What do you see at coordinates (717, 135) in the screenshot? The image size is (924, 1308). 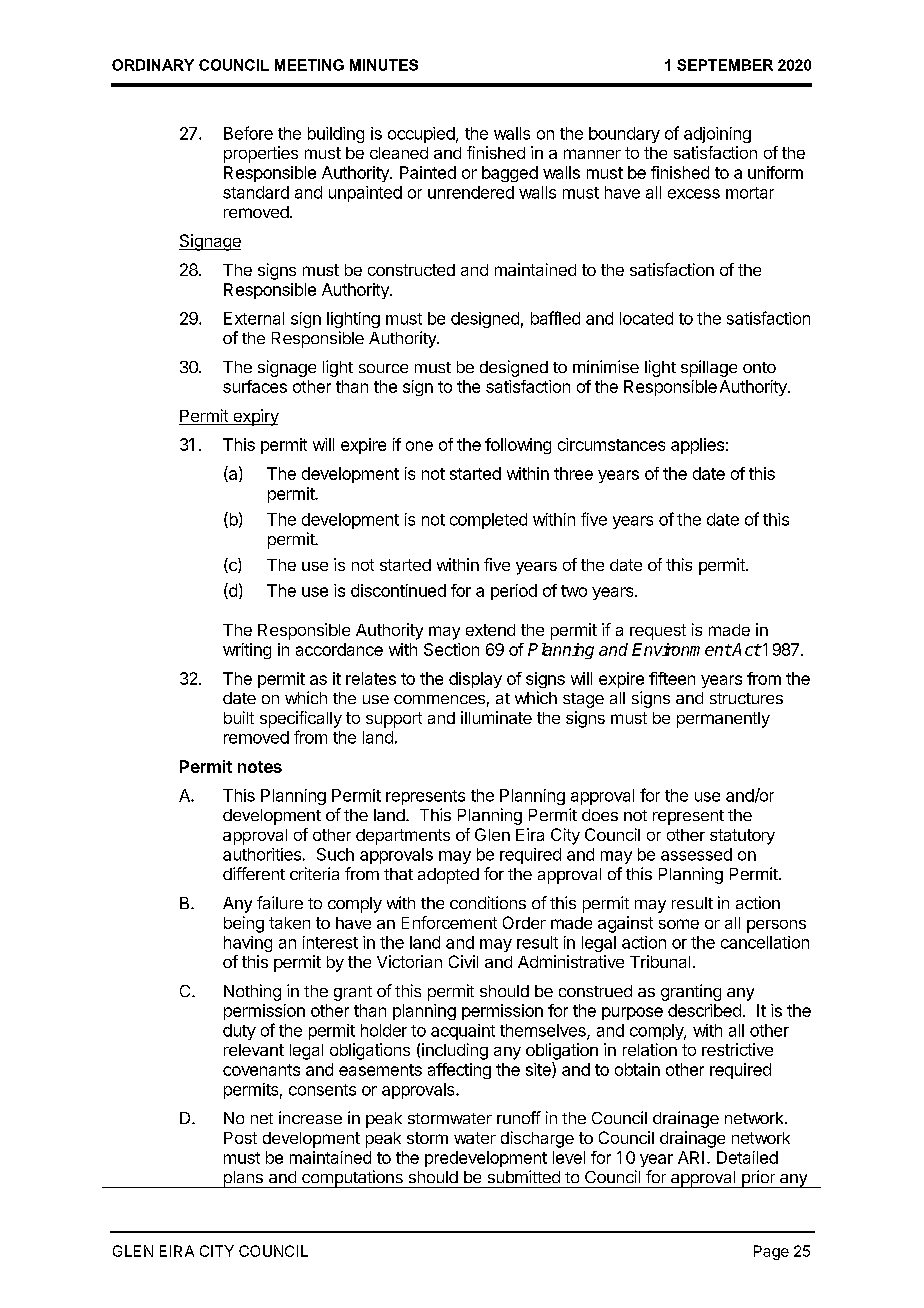 I see `adjoining` at bounding box center [717, 135].
